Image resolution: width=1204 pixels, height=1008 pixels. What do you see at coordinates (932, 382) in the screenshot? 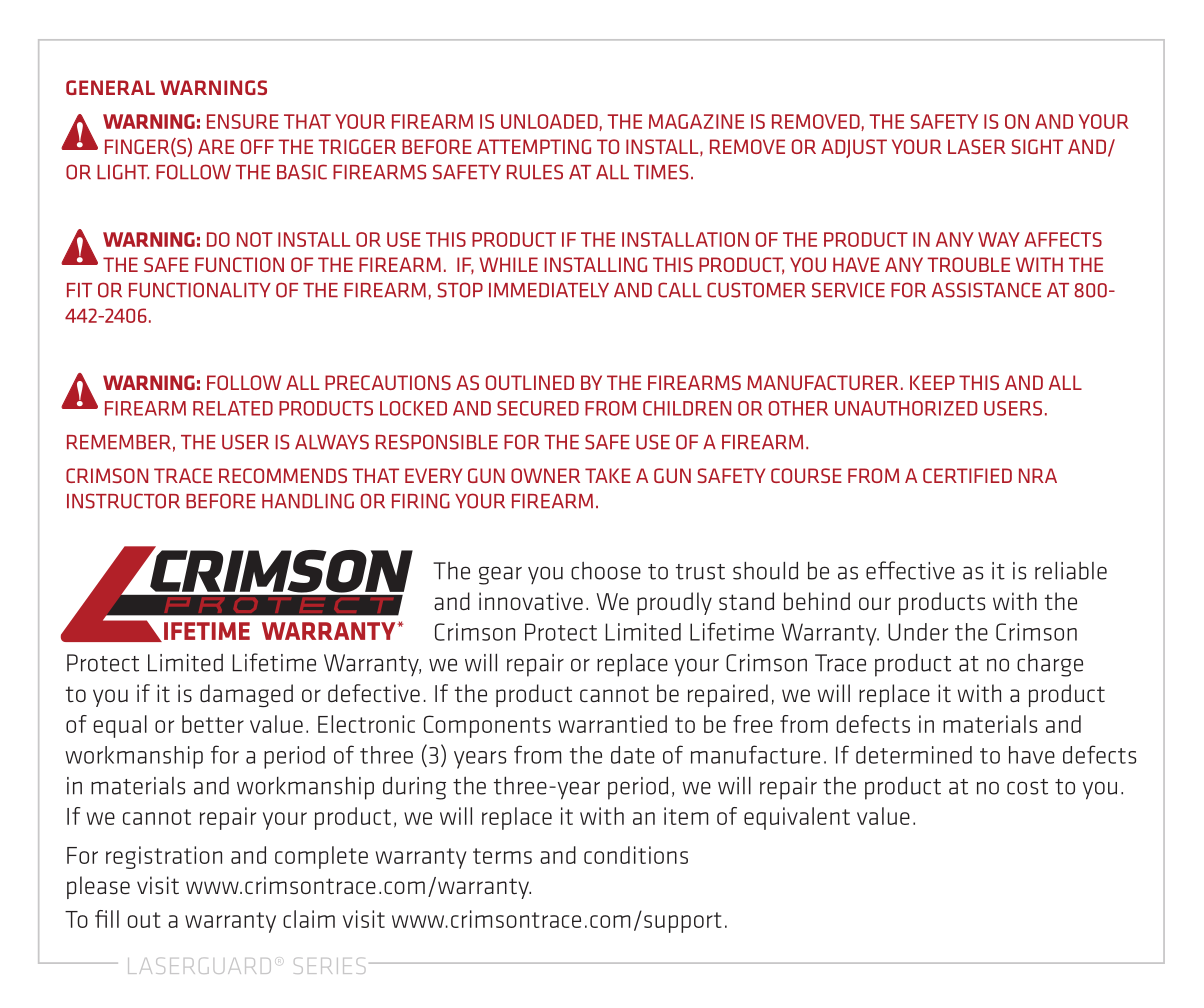
I see `KEEP` at bounding box center [932, 382].
